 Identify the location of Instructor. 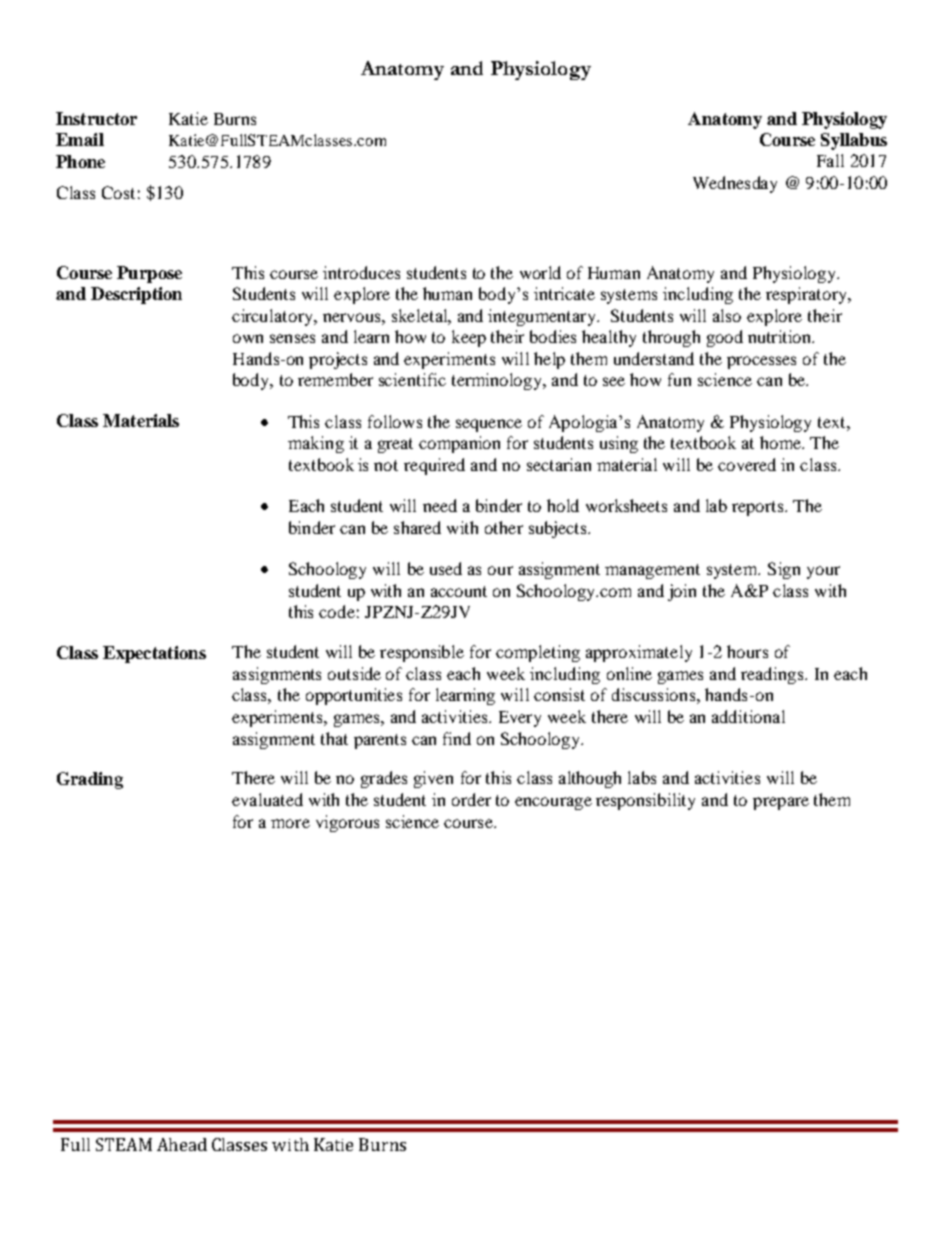
(96, 118).
